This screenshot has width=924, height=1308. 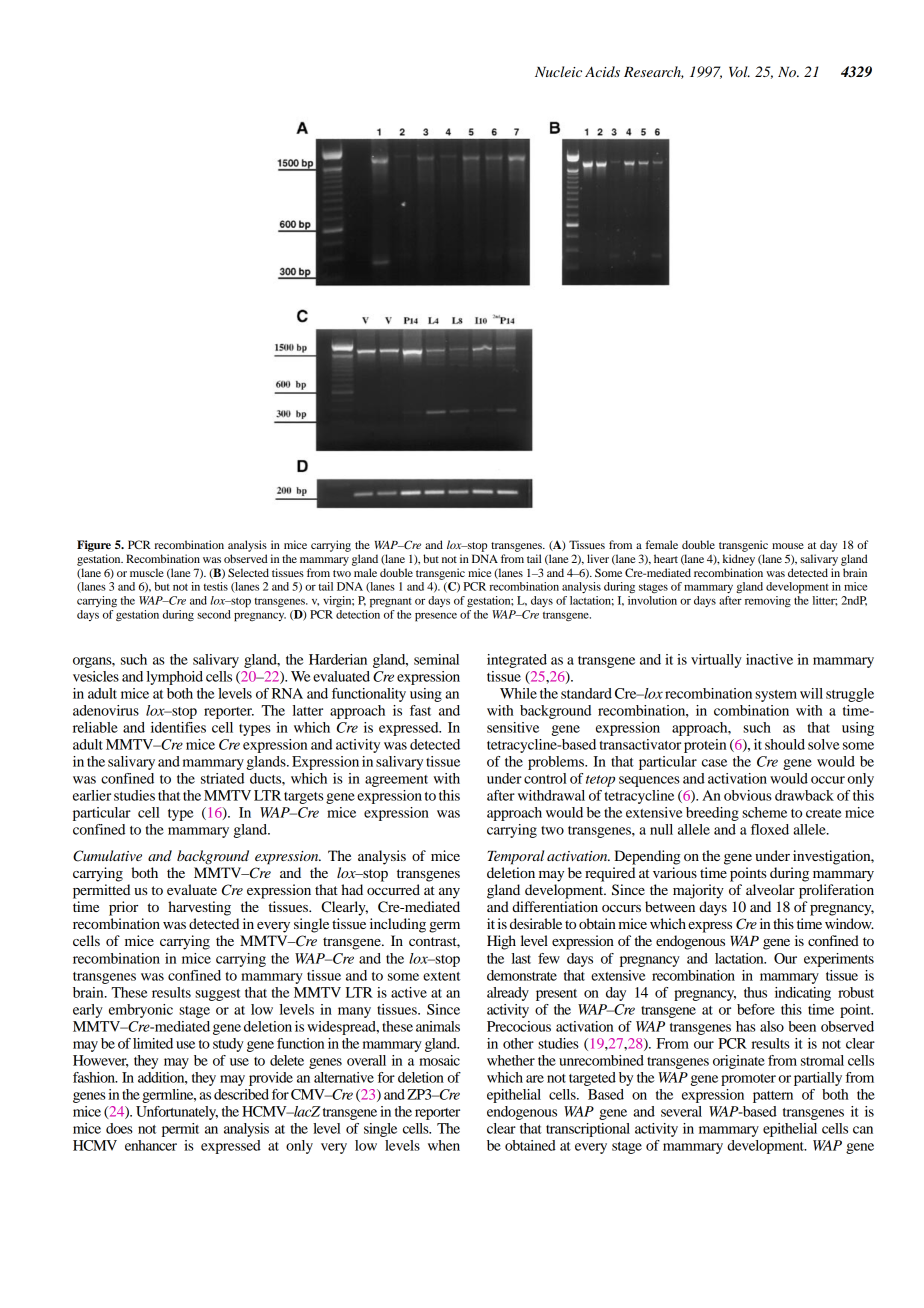 What do you see at coordinates (598, 558) in the screenshot?
I see `liver` at bounding box center [598, 558].
